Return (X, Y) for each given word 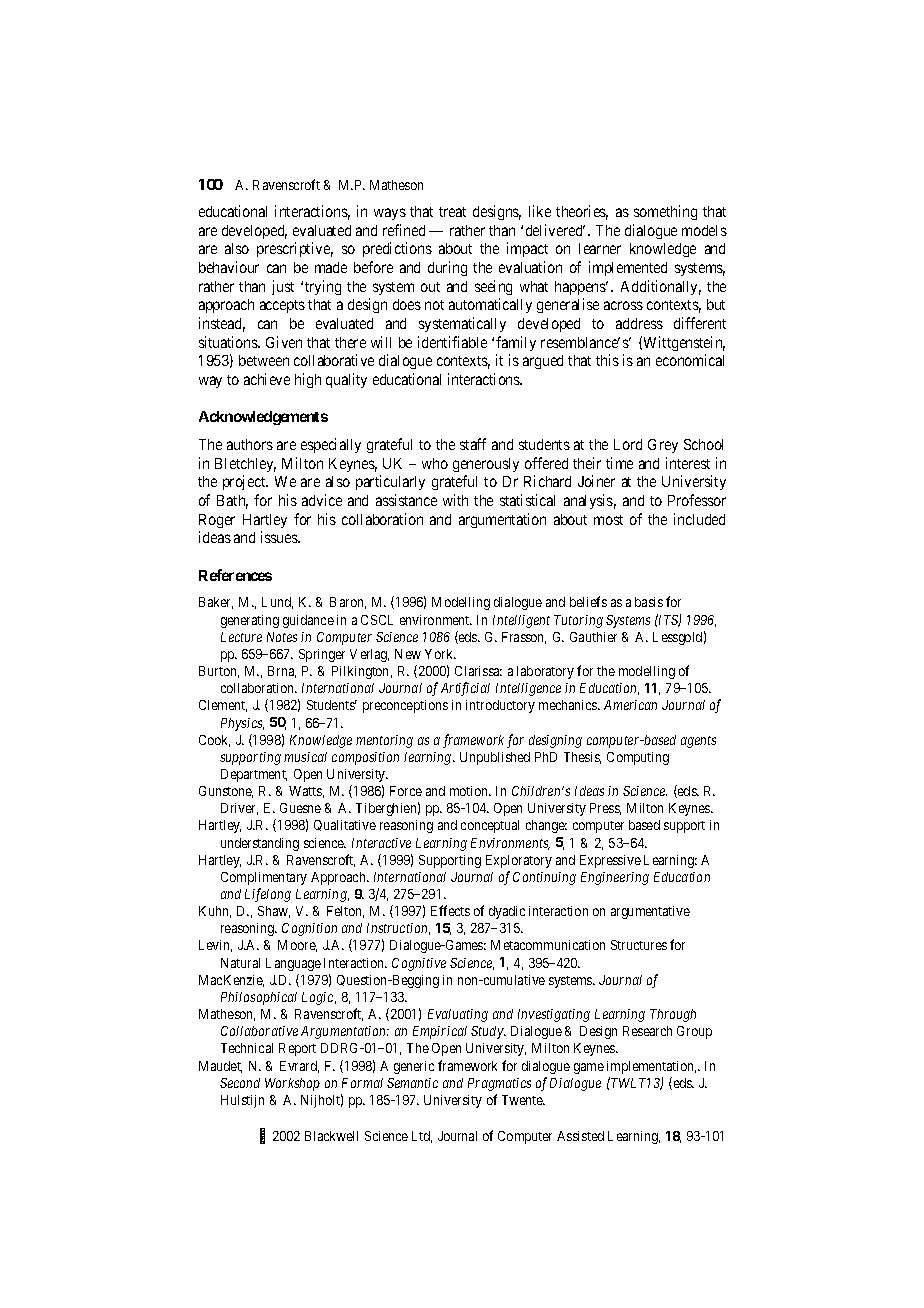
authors (250, 444)
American (630, 705)
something (665, 212)
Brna (282, 672)
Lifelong (268, 895)
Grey (663, 446)
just (283, 287)
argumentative (650, 912)
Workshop (292, 1084)
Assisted (580, 1136)
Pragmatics (499, 1084)
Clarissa (478, 671)
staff (473, 444)
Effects (450, 910)
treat (452, 212)
